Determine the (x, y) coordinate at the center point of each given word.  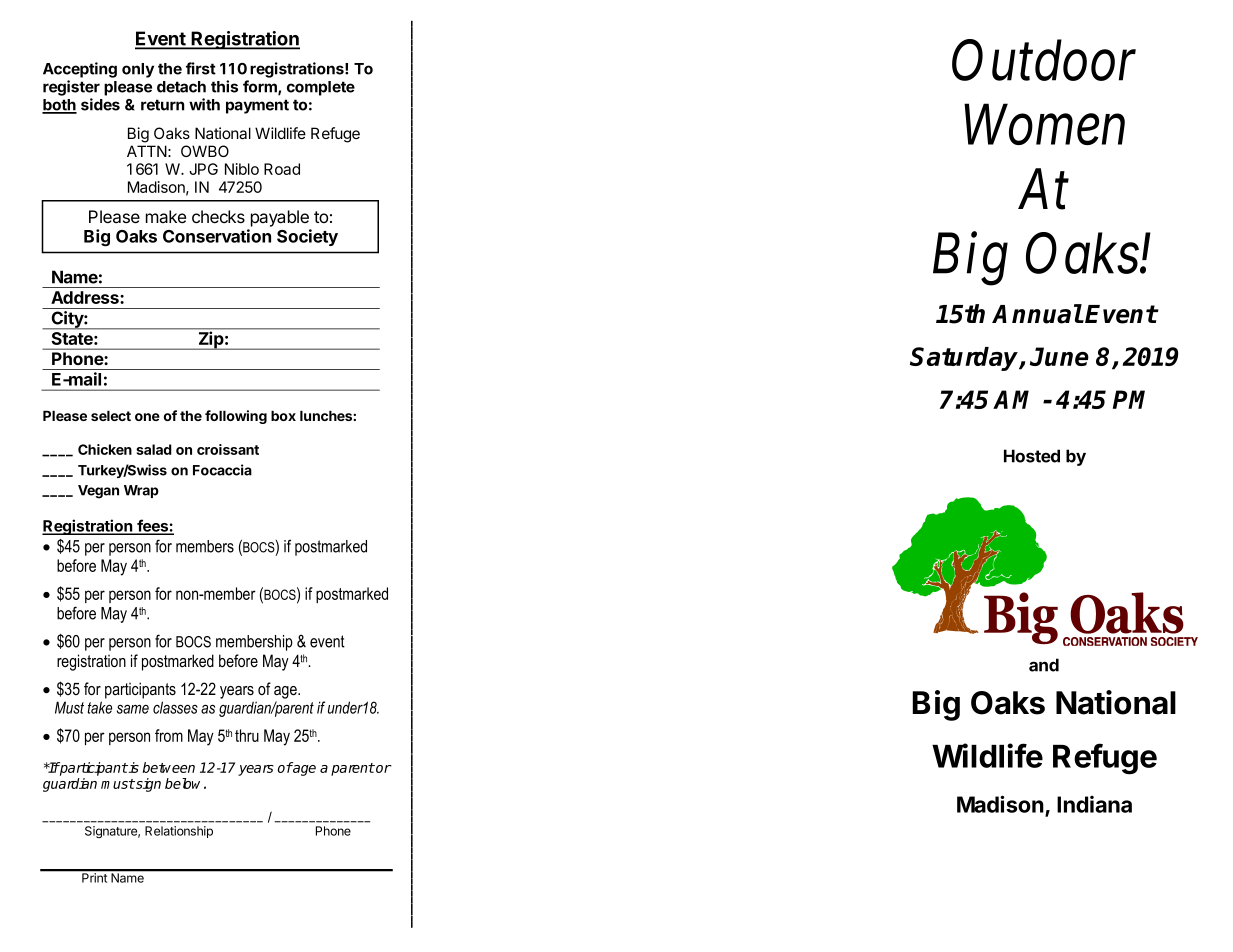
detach (181, 87)
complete (321, 88)
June (1059, 356)
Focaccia (222, 470)
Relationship (179, 832)
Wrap (141, 491)
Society (307, 237)
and (1044, 665)
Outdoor (1044, 60)
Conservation (217, 236)
